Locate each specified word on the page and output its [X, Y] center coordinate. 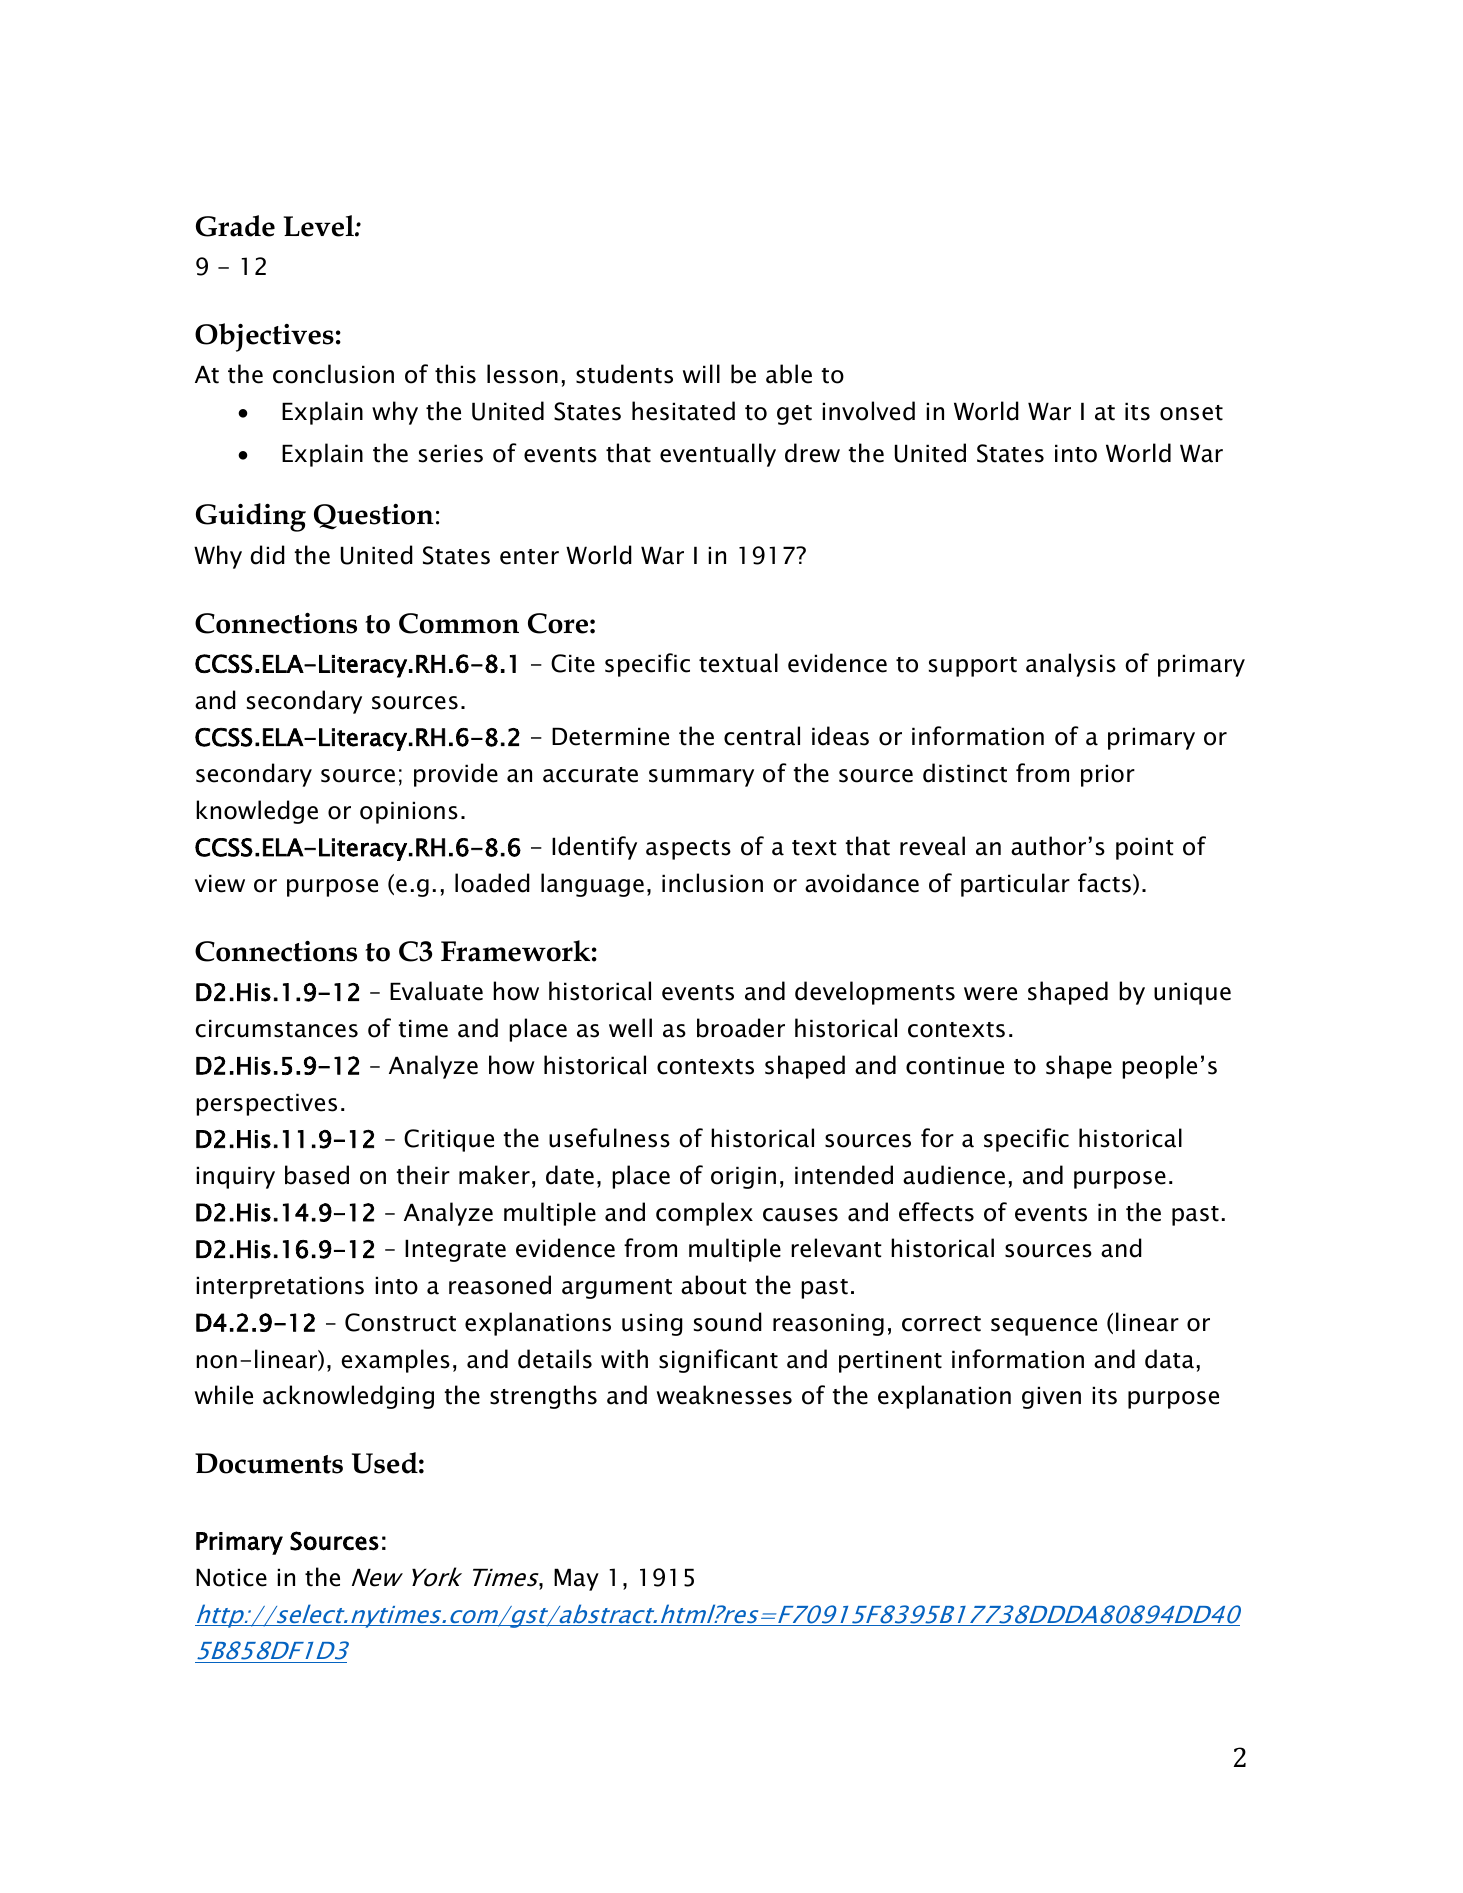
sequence [1044, 1327]
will [701, 373]
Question [374, 517]
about [714, 1285]
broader [741, 1028]
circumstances [276, 1028]
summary [701, 778]
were [990, 994]
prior [1108, 775]
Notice [231, 1577]
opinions [409, 812]
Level [320, 226]
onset [1191, 413]
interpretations [280, 1287]
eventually [718, 455]
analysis [1071, 665]
